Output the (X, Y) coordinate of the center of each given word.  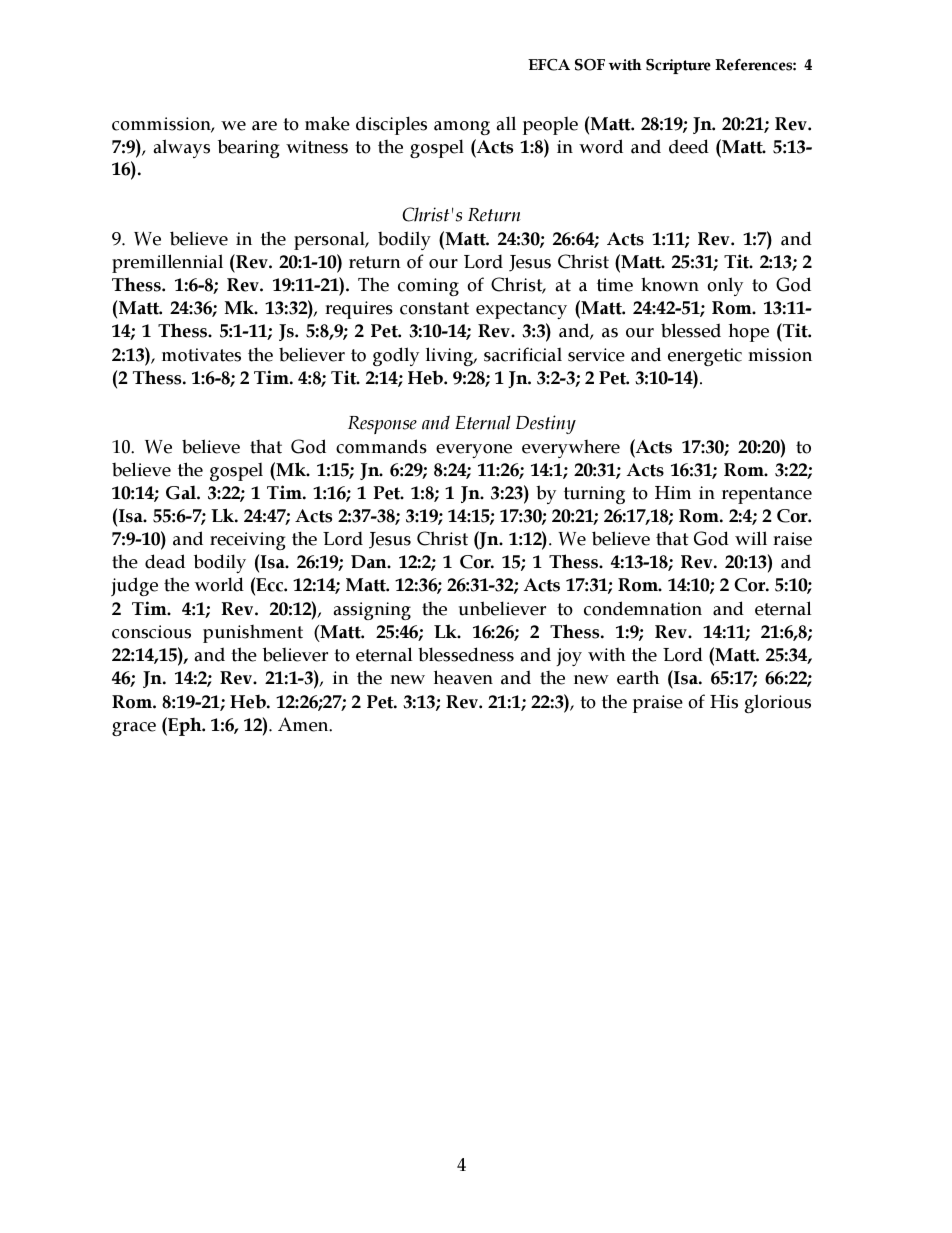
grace (134, 729)
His (724, 702)
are (264, 126)
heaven (463, 677)
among (462, 128)
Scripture (678, 66)
